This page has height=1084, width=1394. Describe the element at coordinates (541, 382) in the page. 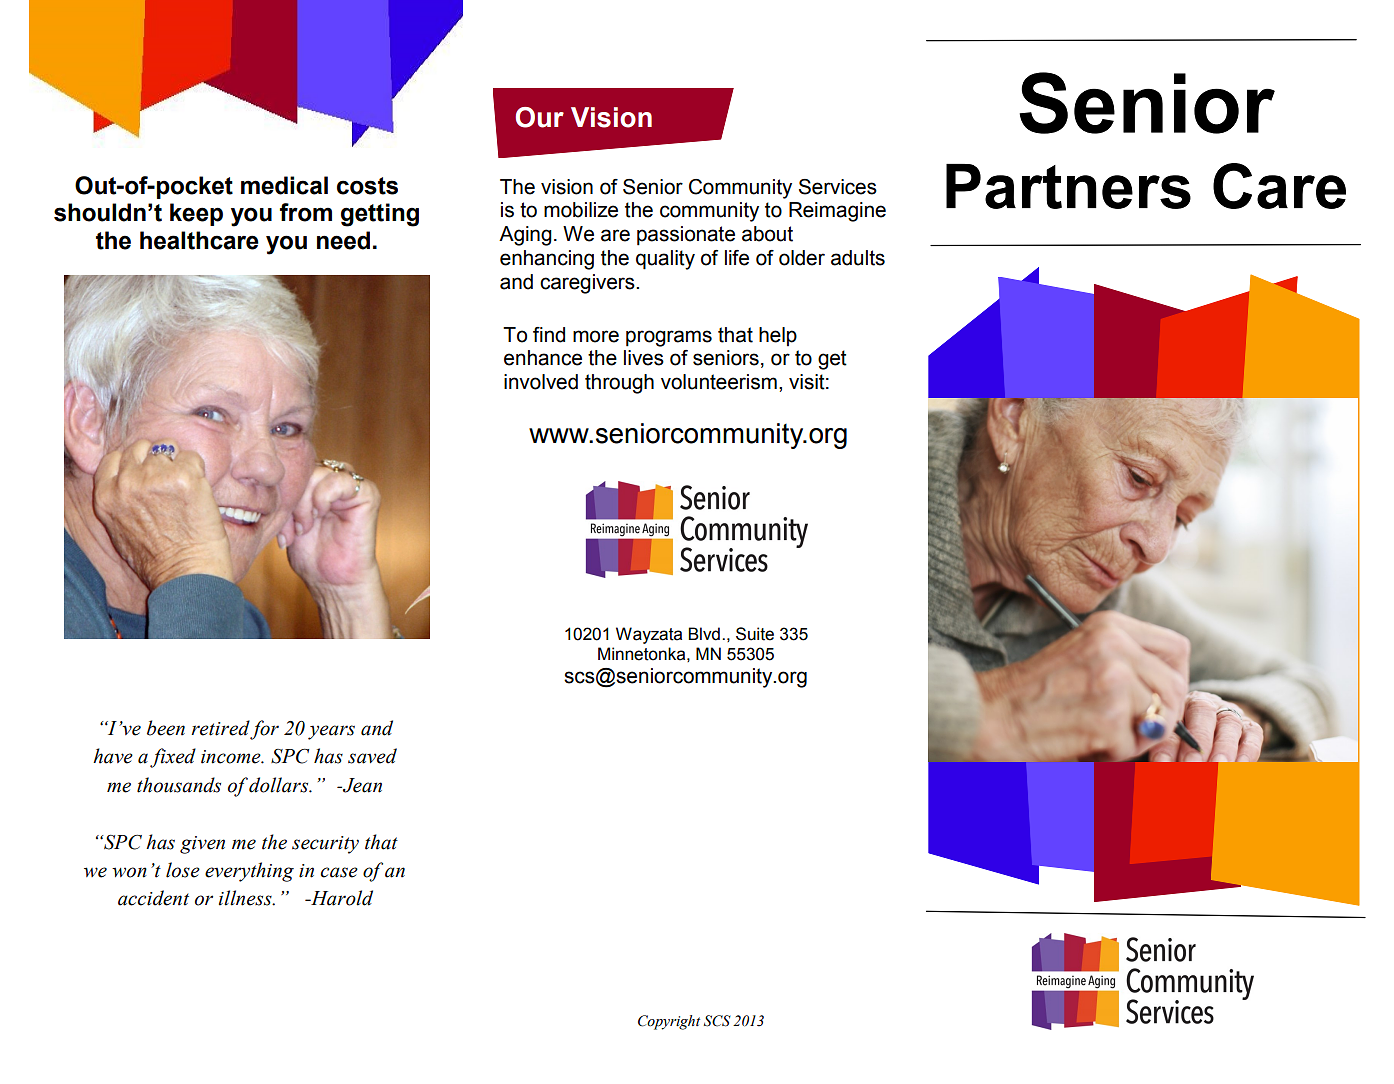

I see `involved` at that location.
